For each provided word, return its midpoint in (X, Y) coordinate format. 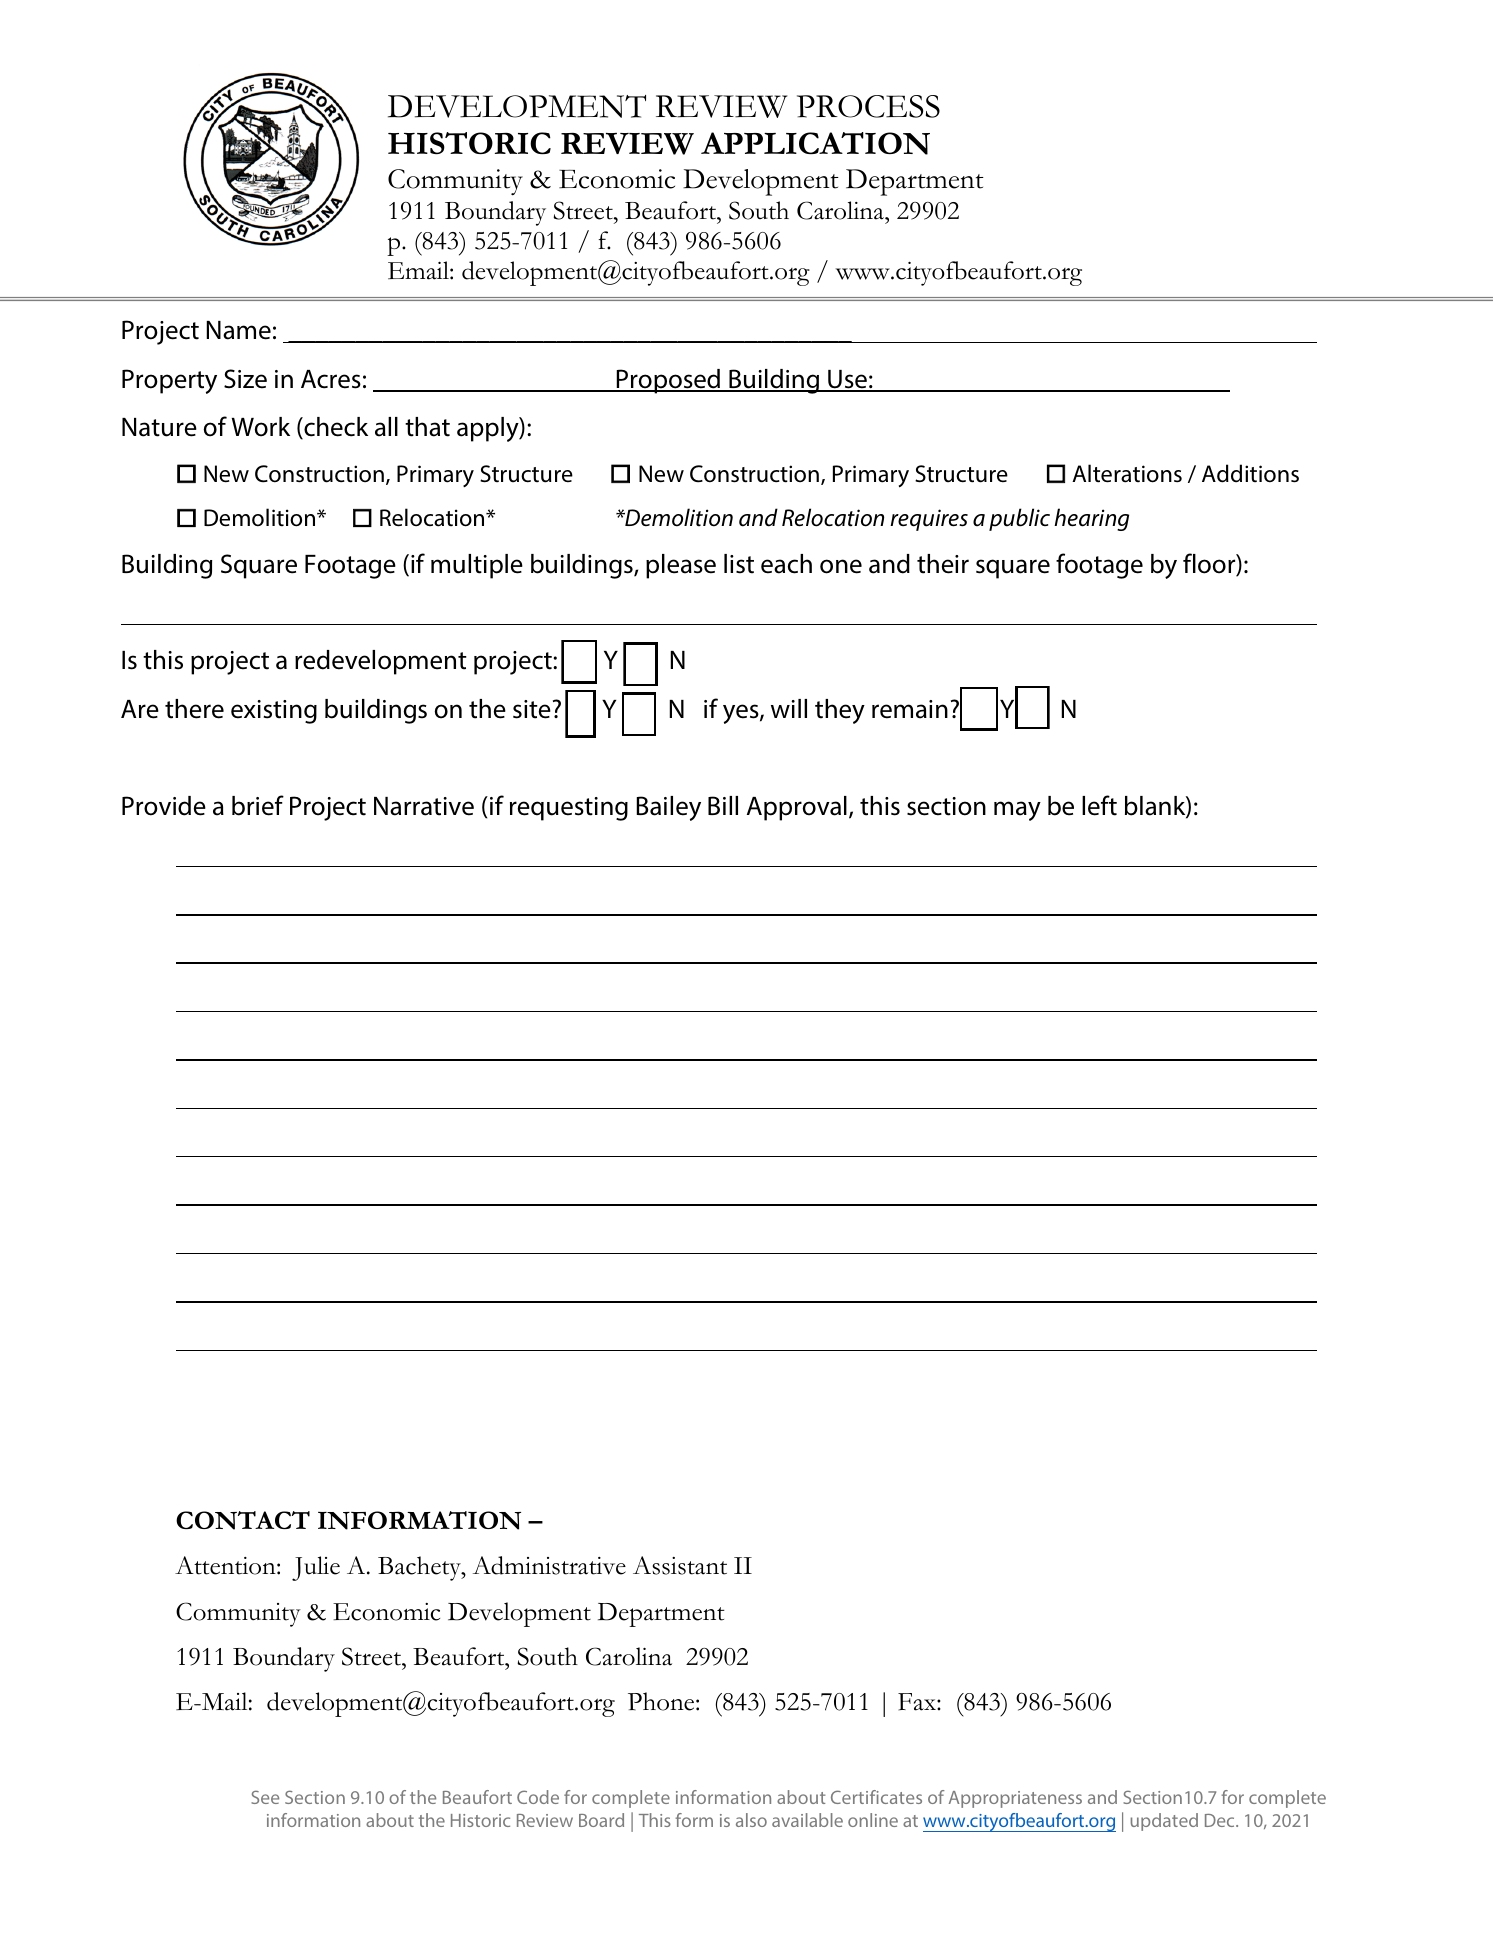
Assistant (680, 1565)
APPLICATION (815, 143)
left (1099, 805)
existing (274, 712)
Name (238, 330)
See (265, 1797)
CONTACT (243, 1520)
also (751, 1820)
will (789, 708)
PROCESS (868, 106)
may (1017, 811)
